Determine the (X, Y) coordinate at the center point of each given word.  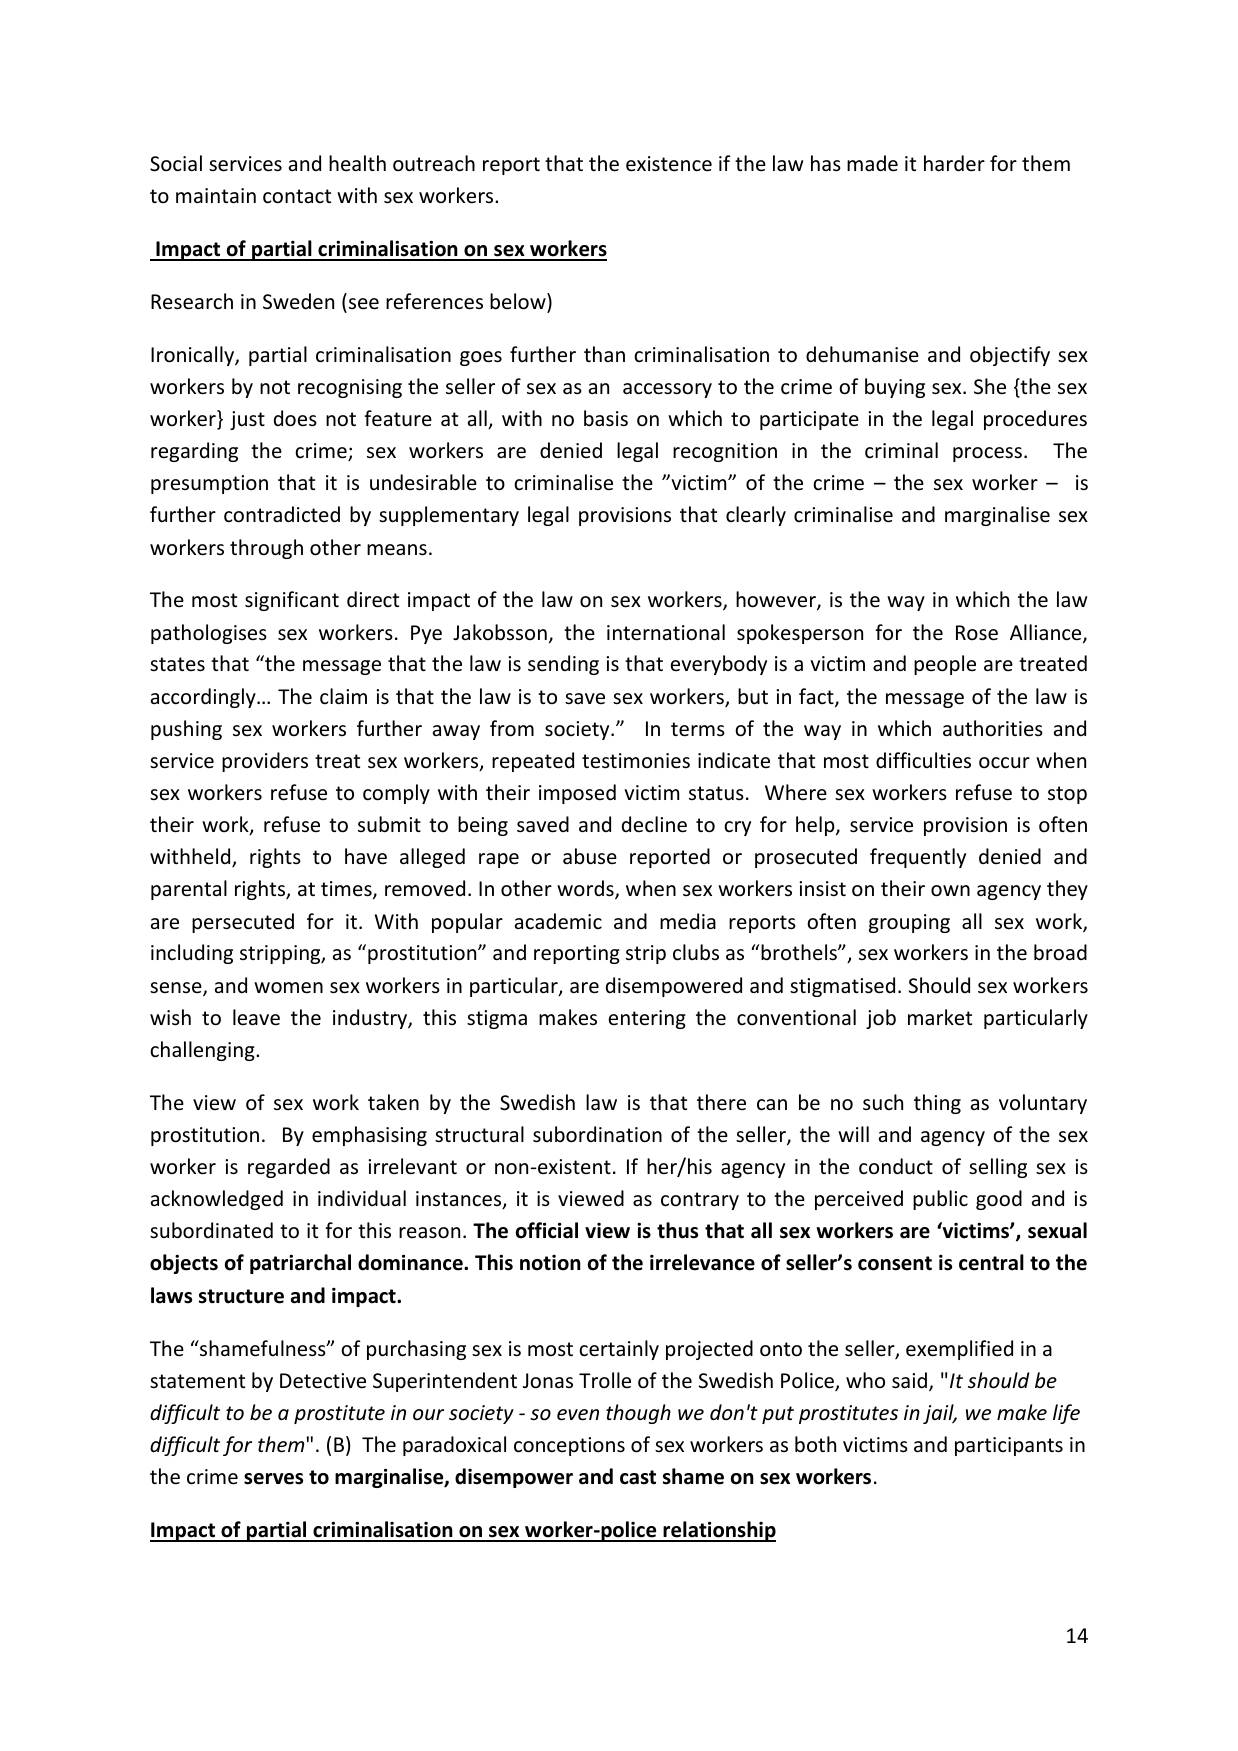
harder (954, 163)
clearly (756, 516)
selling (998, 1168)
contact (297, 196)
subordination (597, 1134)
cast (638, 1477)
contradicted (282, 514)
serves (273, 1479)
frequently (918, 858)
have (366, 856)
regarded (289, 1168)
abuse (590, 856)
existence (669, 164)
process (987, 454)
